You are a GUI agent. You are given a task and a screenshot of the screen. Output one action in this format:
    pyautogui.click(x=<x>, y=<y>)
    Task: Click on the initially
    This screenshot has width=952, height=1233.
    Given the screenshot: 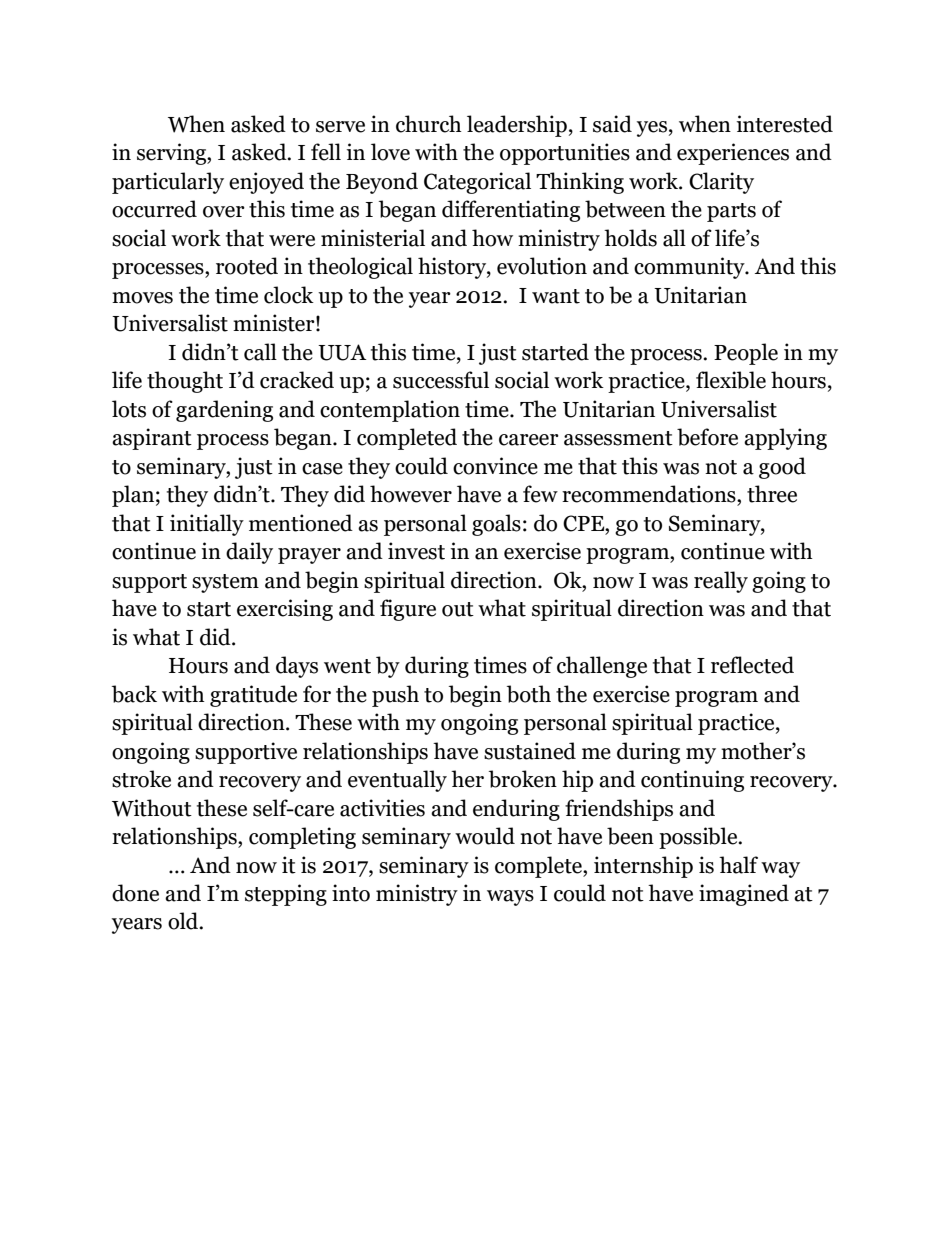 What is the action you would take?
    pyautogui.click(x=207, y=525)
